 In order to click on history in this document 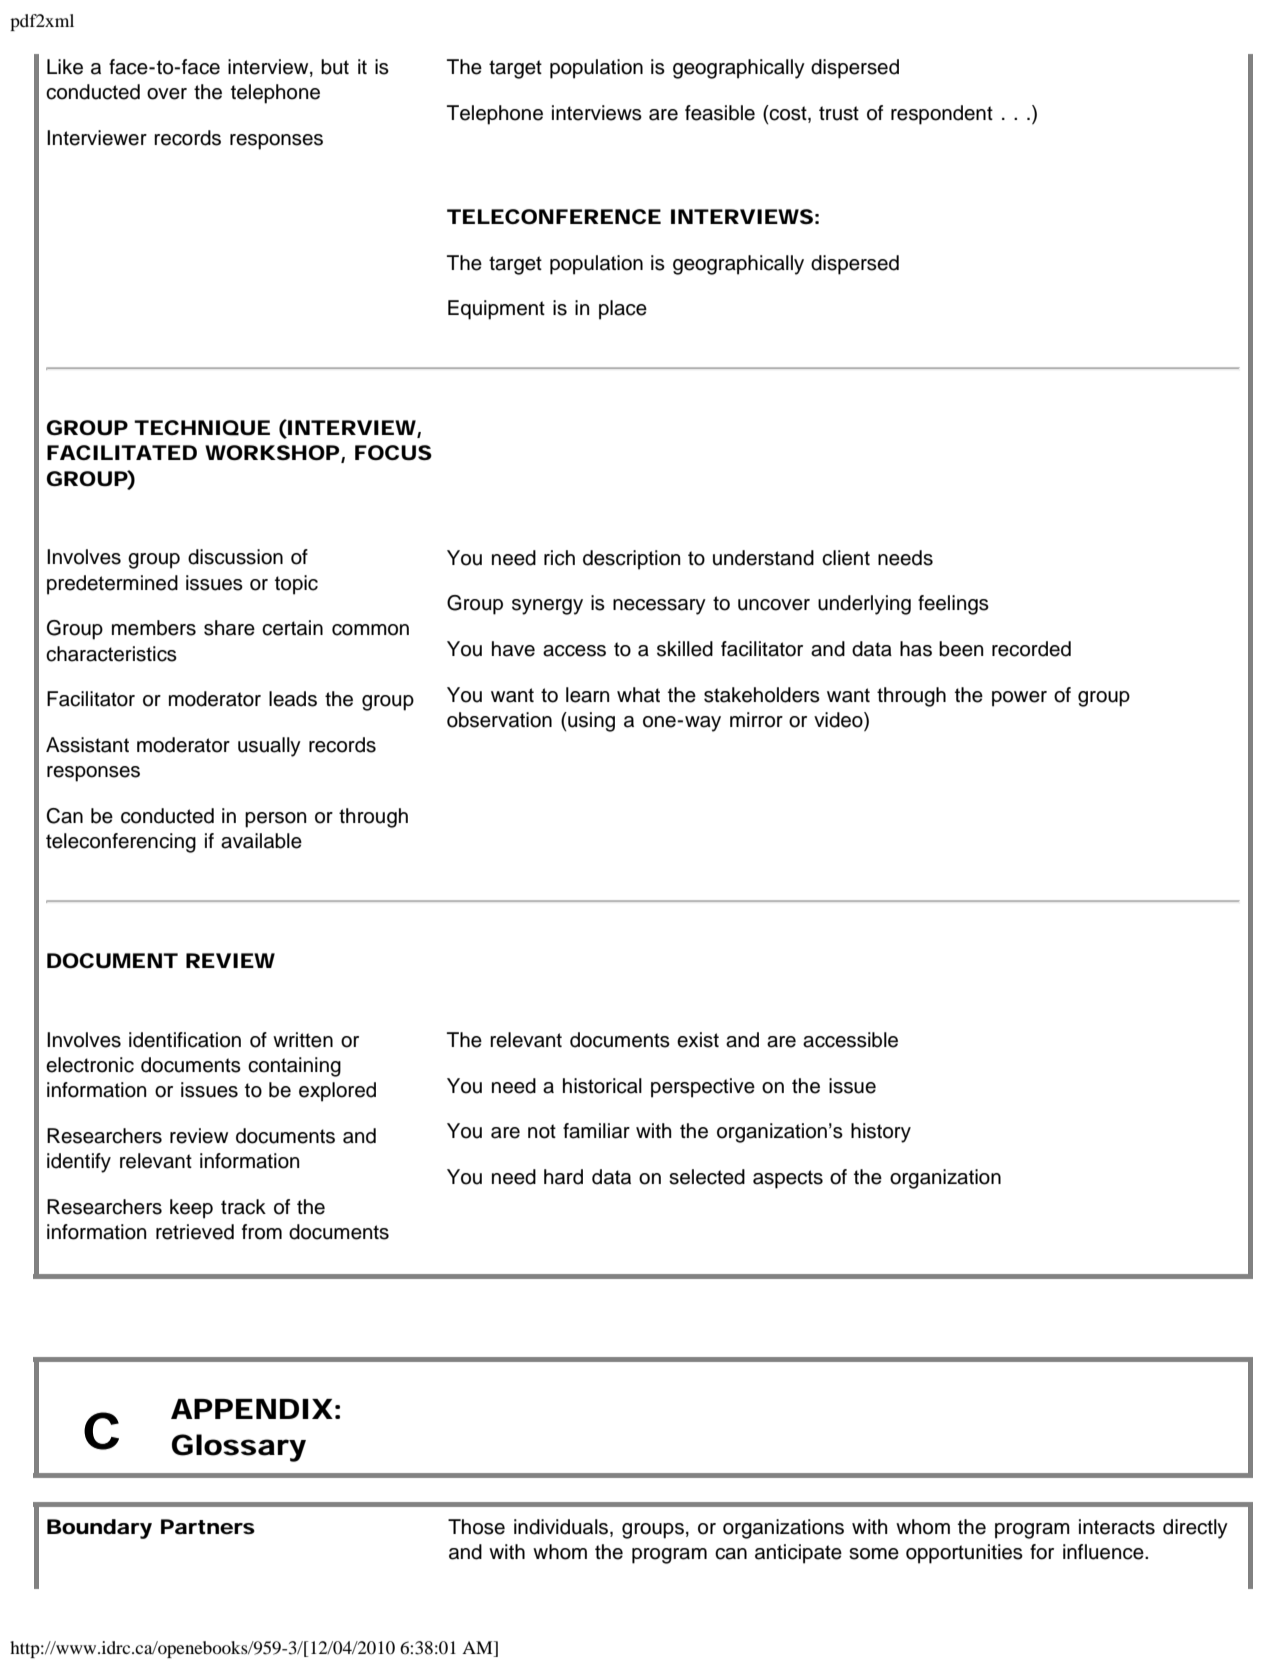, I will do `click(881, 1133)`.
